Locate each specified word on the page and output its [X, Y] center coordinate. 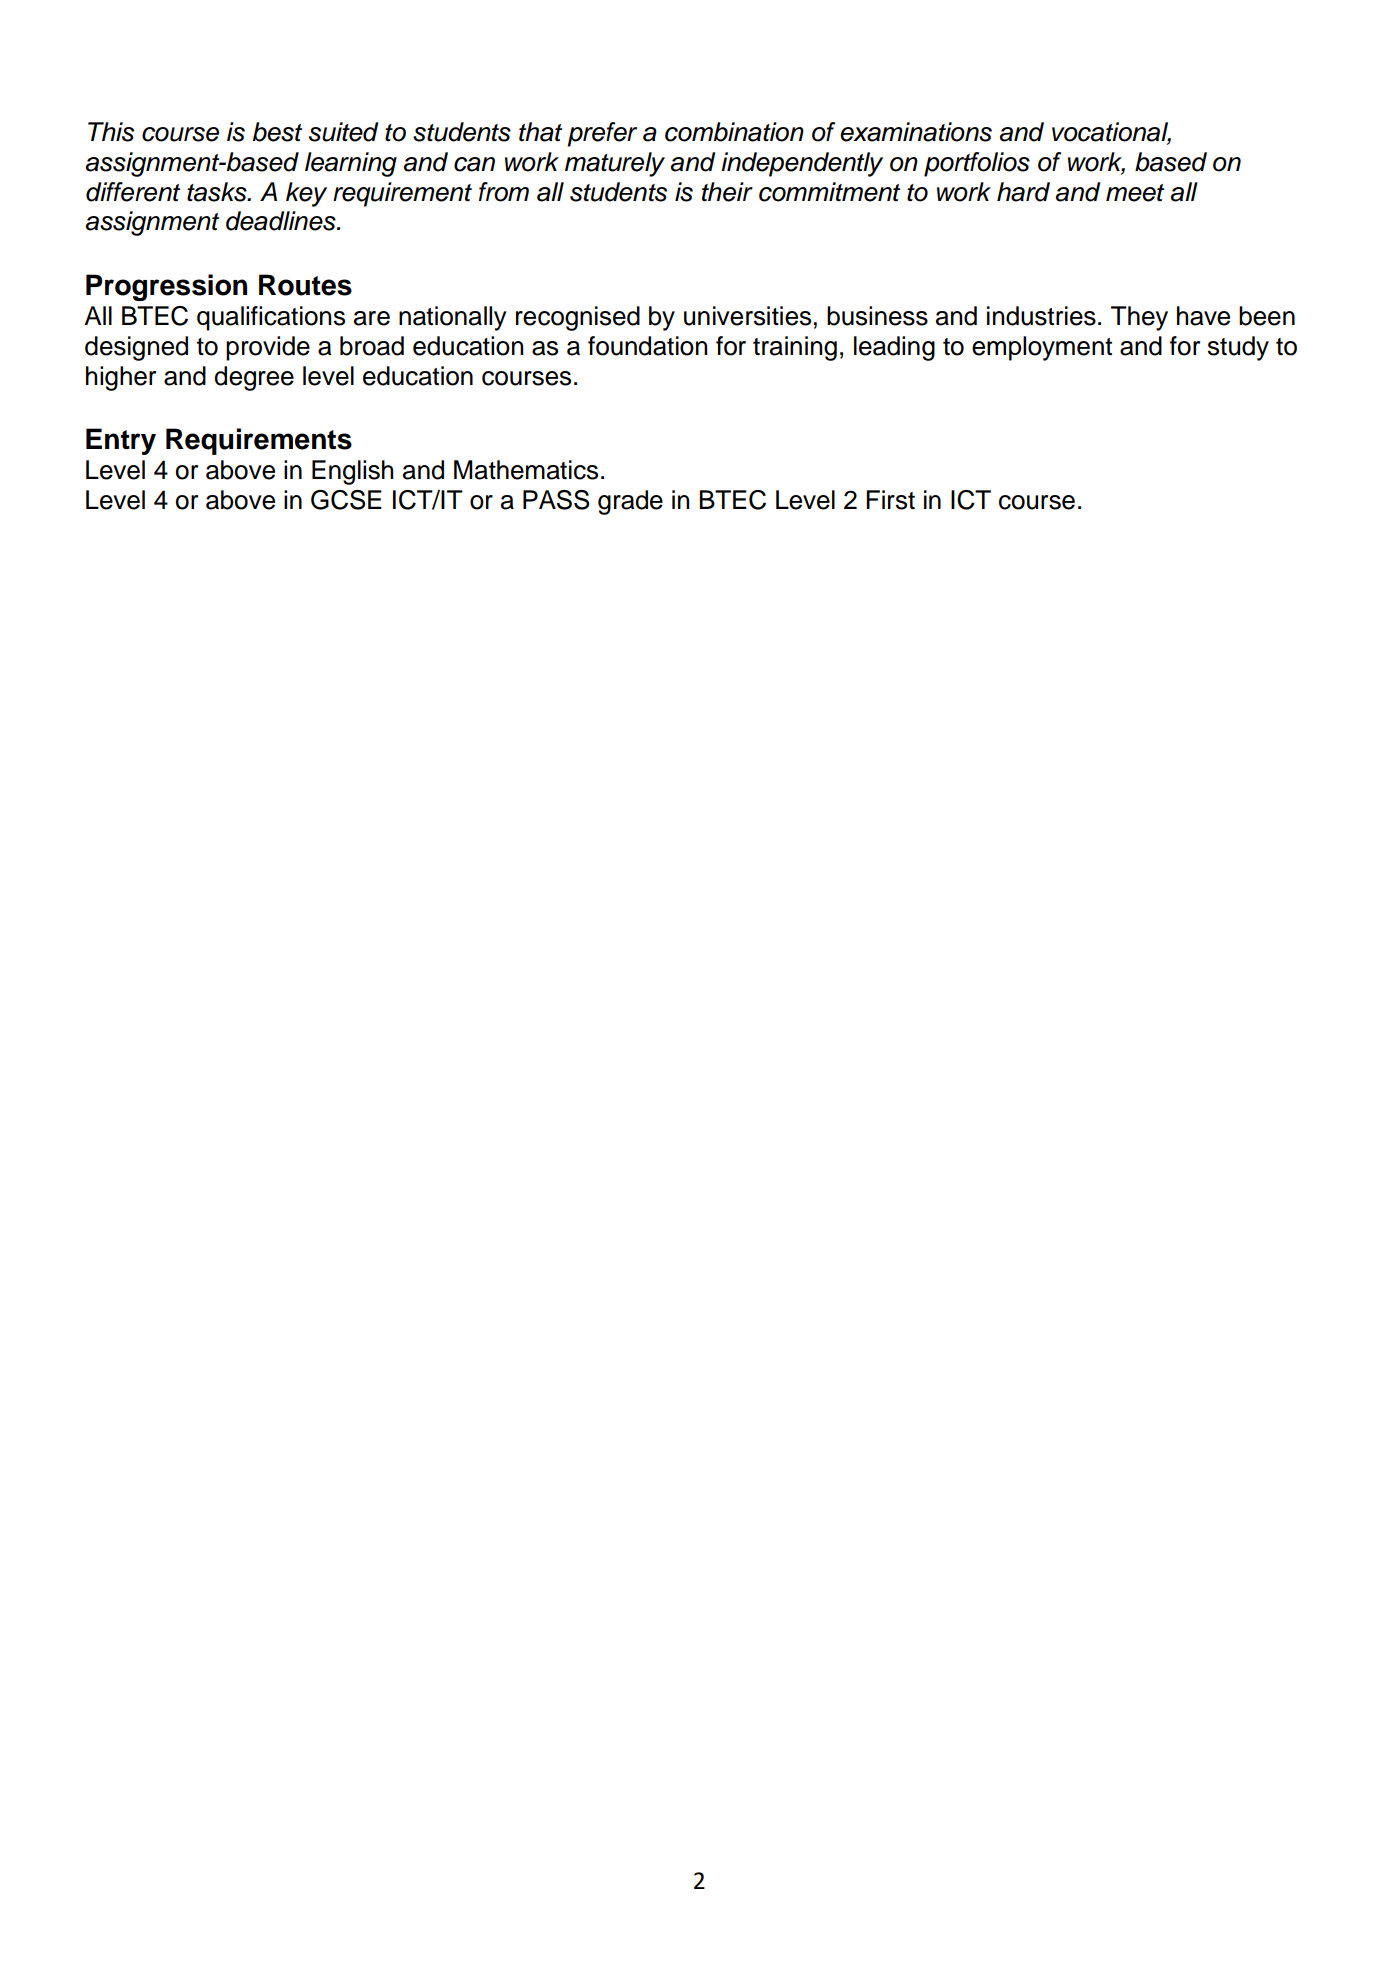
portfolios [977, 164]
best [277, 132]
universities [747, 316]
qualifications [271, 318]
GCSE [346, 500]
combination [734, 132]
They [1139, 318]
